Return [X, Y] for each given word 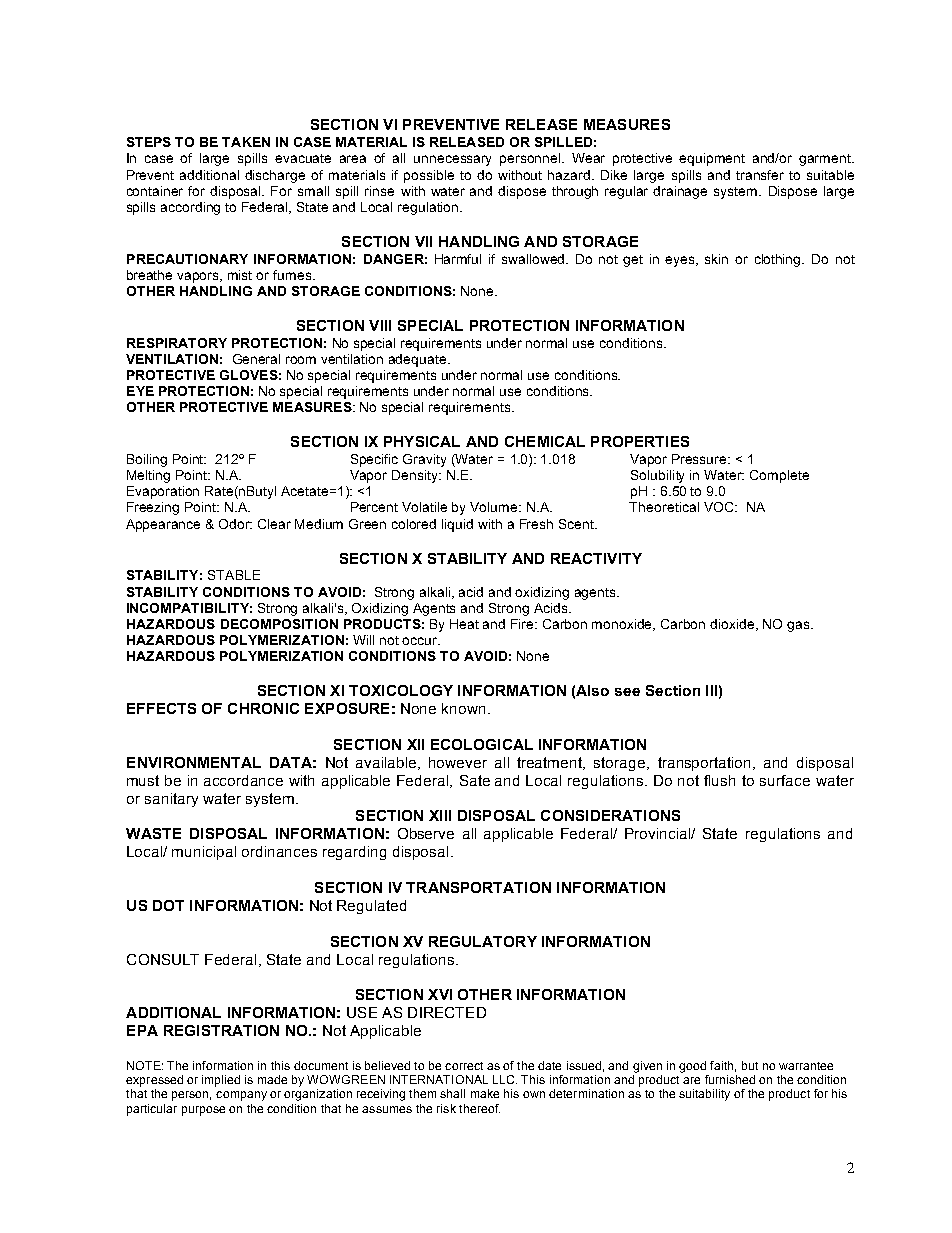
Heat [464, 624]
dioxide [733, 625]
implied [221, 1081]
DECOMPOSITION [279, 624]
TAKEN [246, 142]
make [485, 1093]
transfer [760, 175]
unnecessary [452, 160]
